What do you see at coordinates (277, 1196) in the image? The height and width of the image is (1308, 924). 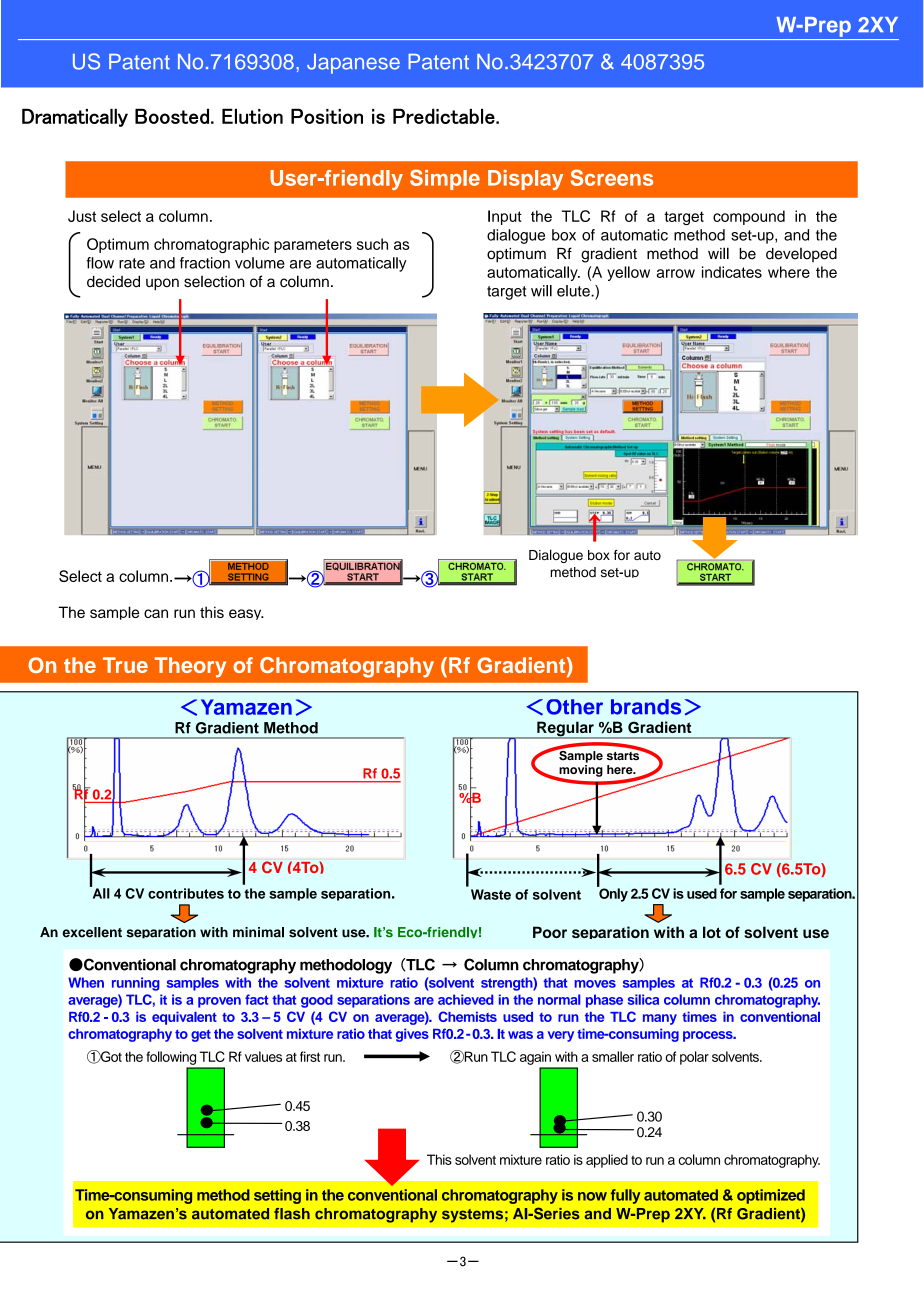 I see `setting` at bounding box center [277, 1196].
